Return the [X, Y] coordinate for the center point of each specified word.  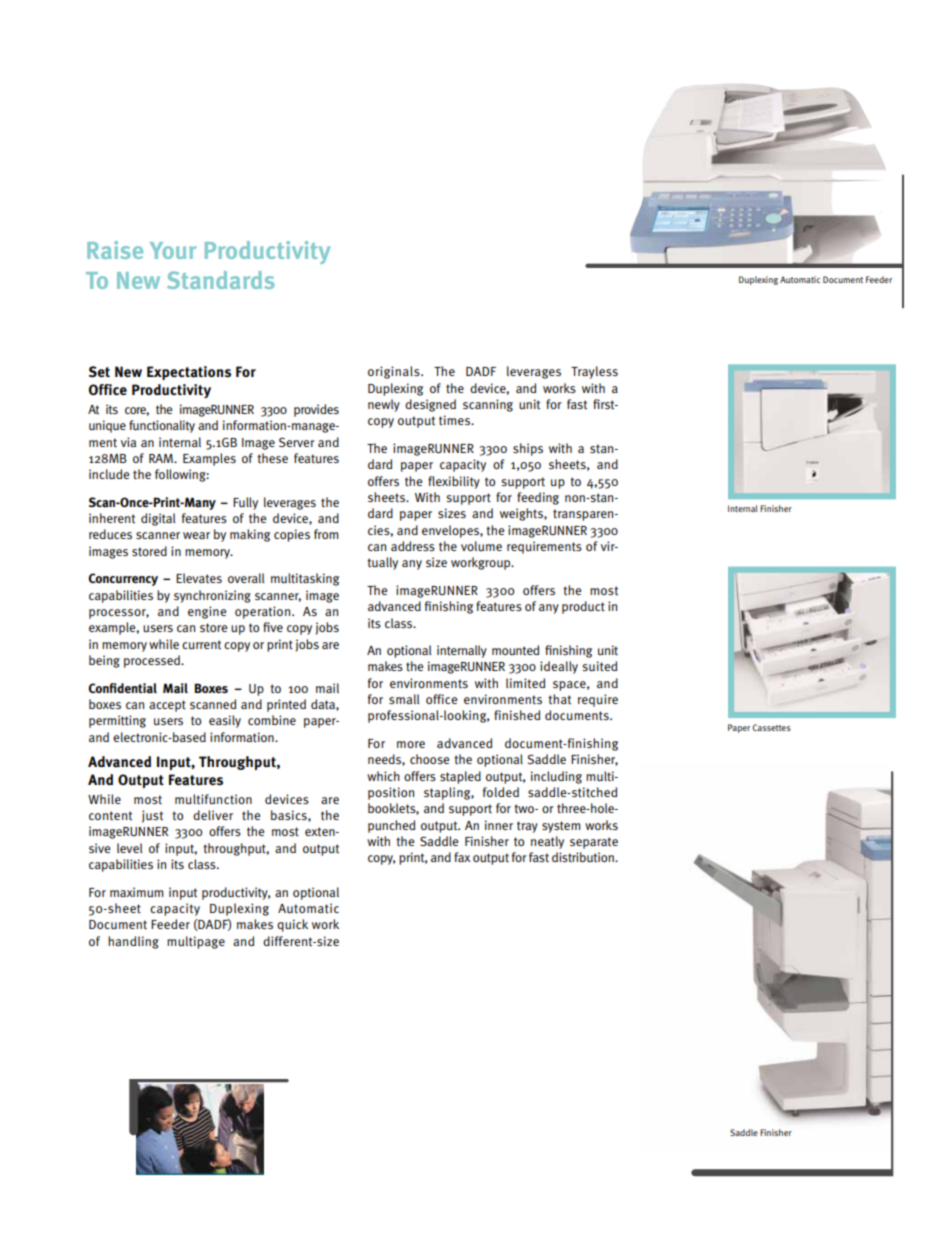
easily [225, 721]
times [455, 420]
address [413, 546]
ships [528, 449]
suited [599, 666]
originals [395, 372]
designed [430, 405]
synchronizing [212, 596]
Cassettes [771, 727]
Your [173, 250]
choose [429, 759]
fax [462, 857]
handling [133, 942]
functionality [162, 426]
